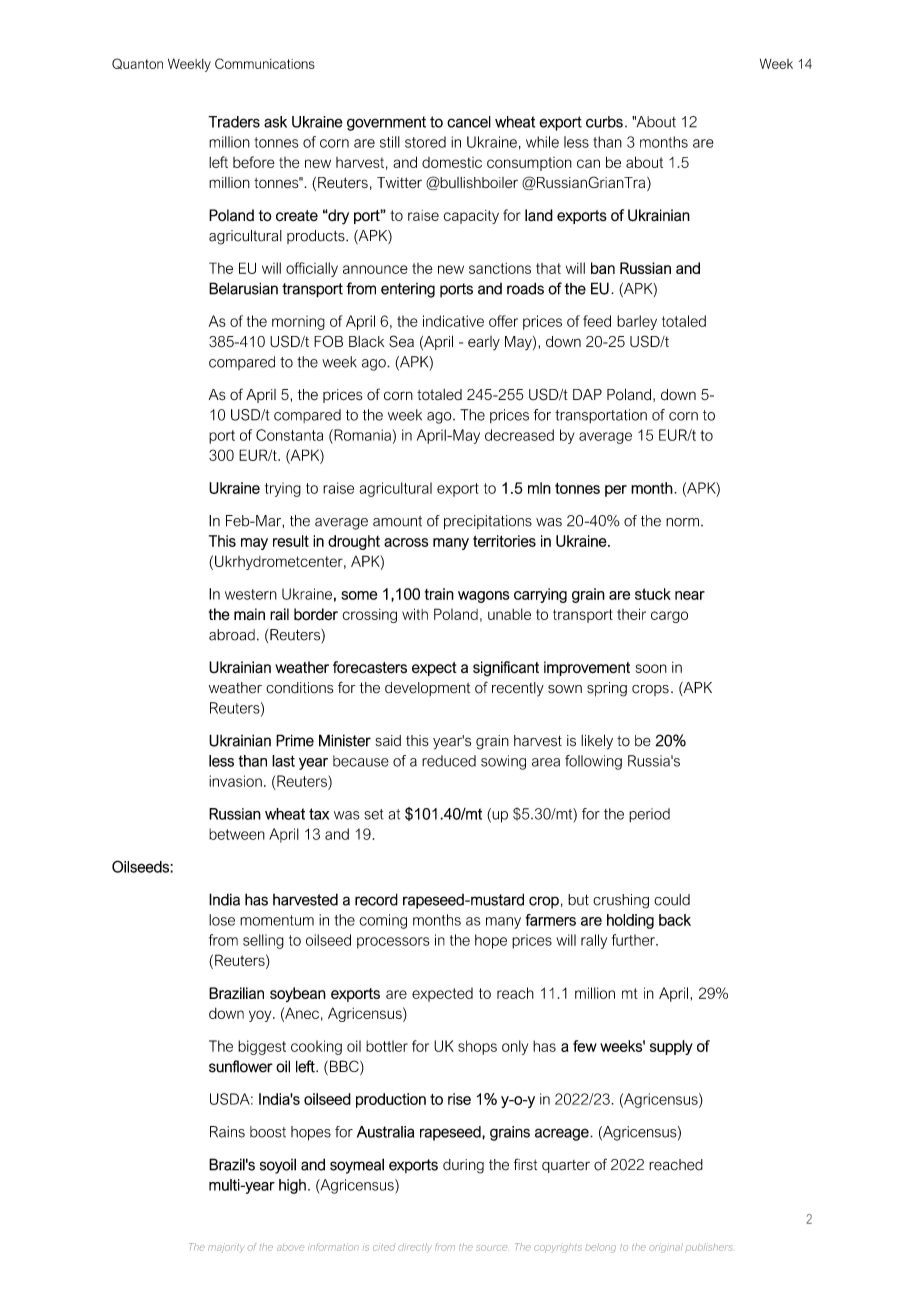 The height and width of the screenshot is (1308, 924). I want to click on reduced, so click(449, 761).
